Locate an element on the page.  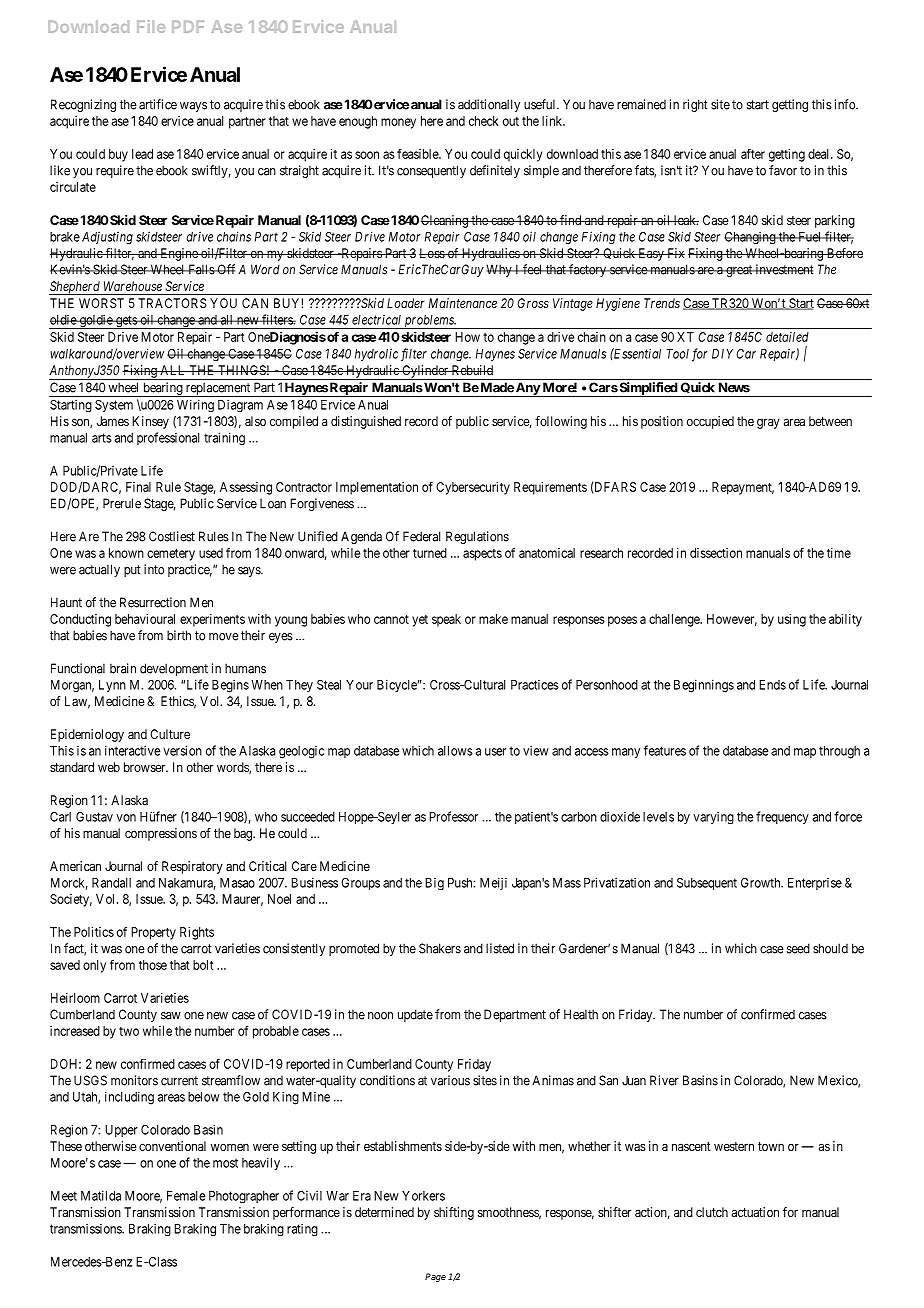
info is located at coordinates (846, 104).
